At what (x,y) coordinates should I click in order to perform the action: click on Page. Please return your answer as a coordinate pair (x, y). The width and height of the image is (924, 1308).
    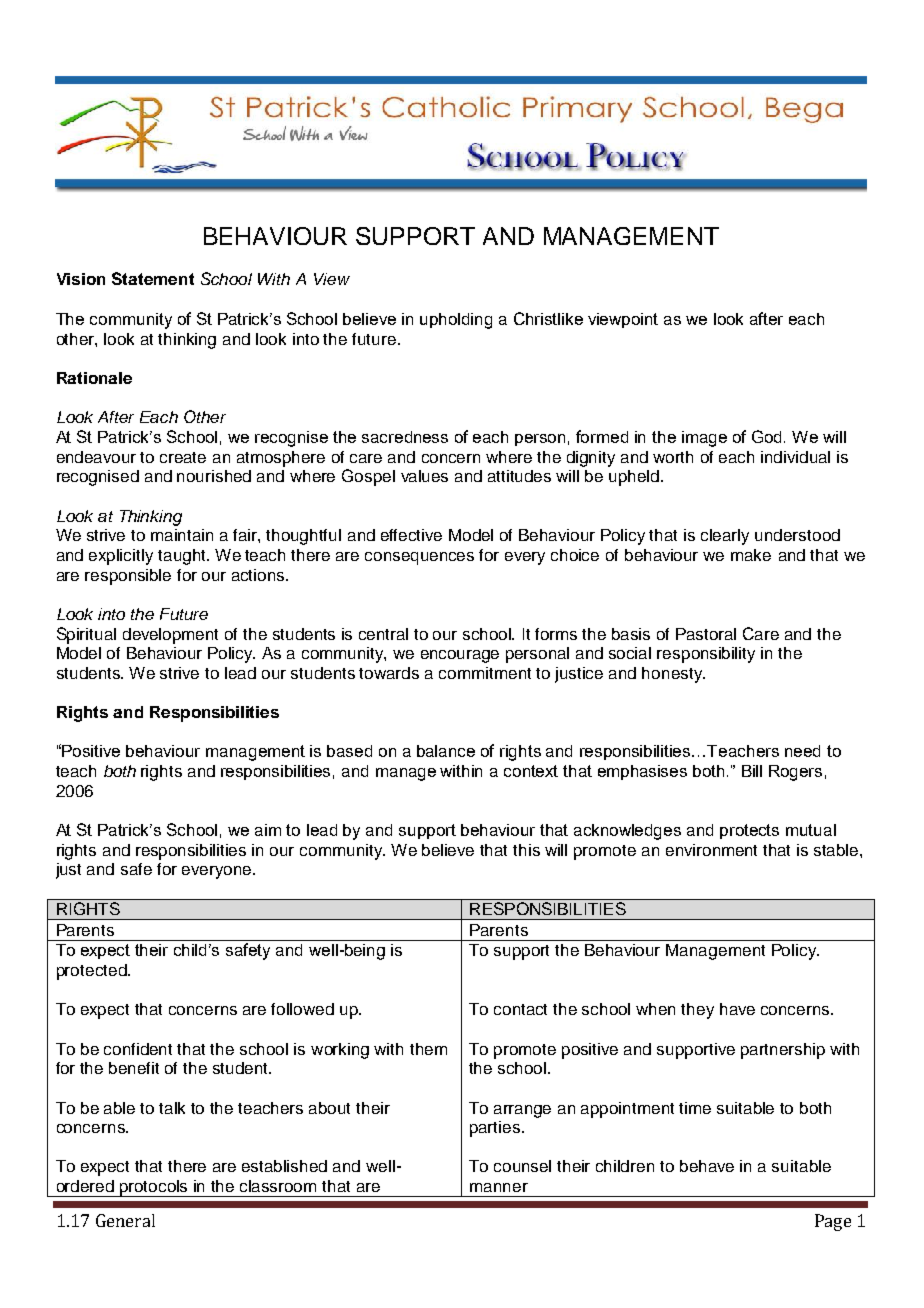
    Looking at the image, I should click on (833, 1222).
